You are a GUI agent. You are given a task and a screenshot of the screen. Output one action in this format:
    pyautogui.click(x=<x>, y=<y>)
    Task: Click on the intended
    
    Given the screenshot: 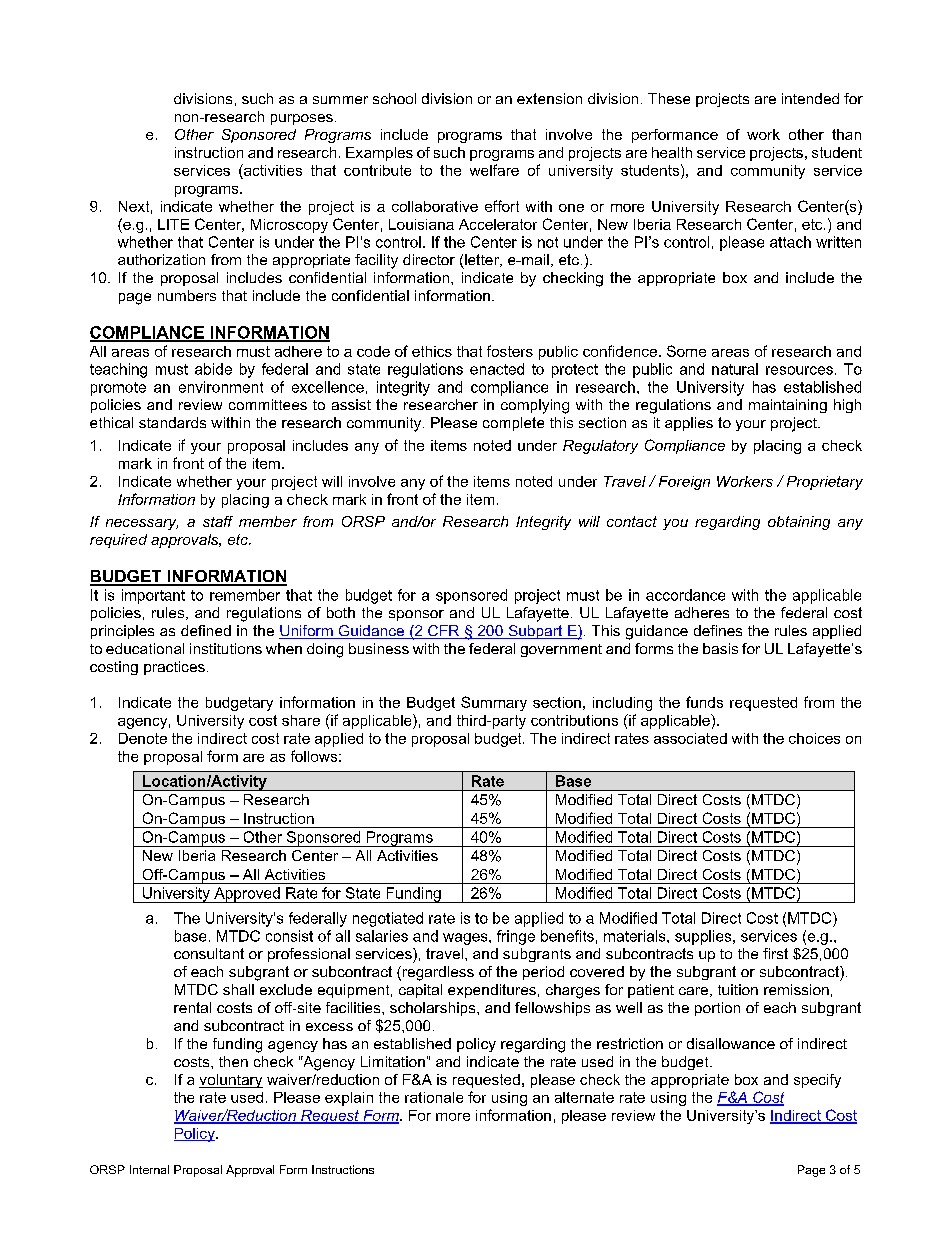 What is the action you would take?
    pyautogui.click(x=810, y=98)
